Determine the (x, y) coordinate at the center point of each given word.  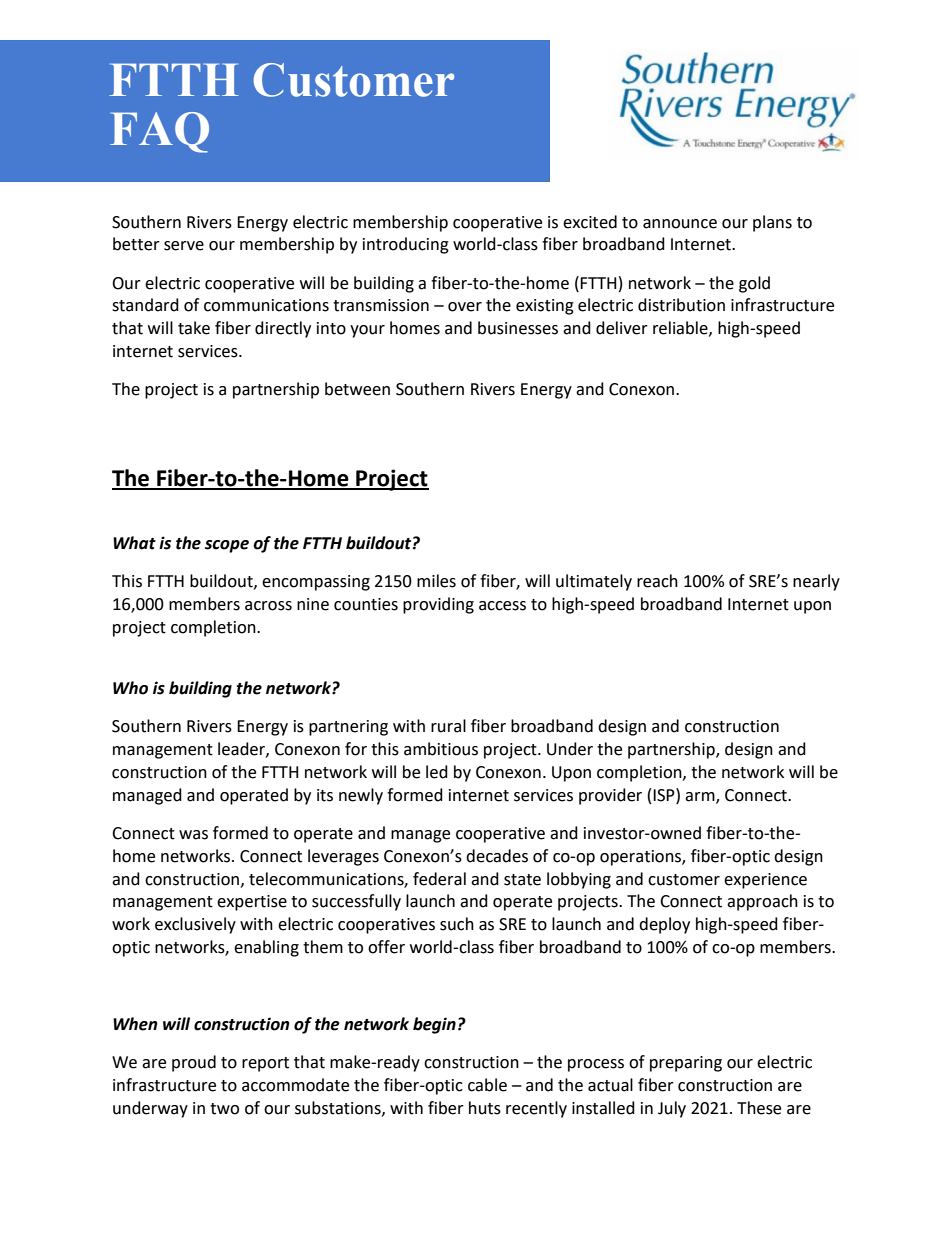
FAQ (159, 132)
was (193, 835)
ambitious (441, 749)
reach (657, 581)
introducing (406, 245)
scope (227, 546)
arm (701, 797)
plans (772, 223)
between (357, 389)
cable (487, 1085)
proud (194, 1063)
